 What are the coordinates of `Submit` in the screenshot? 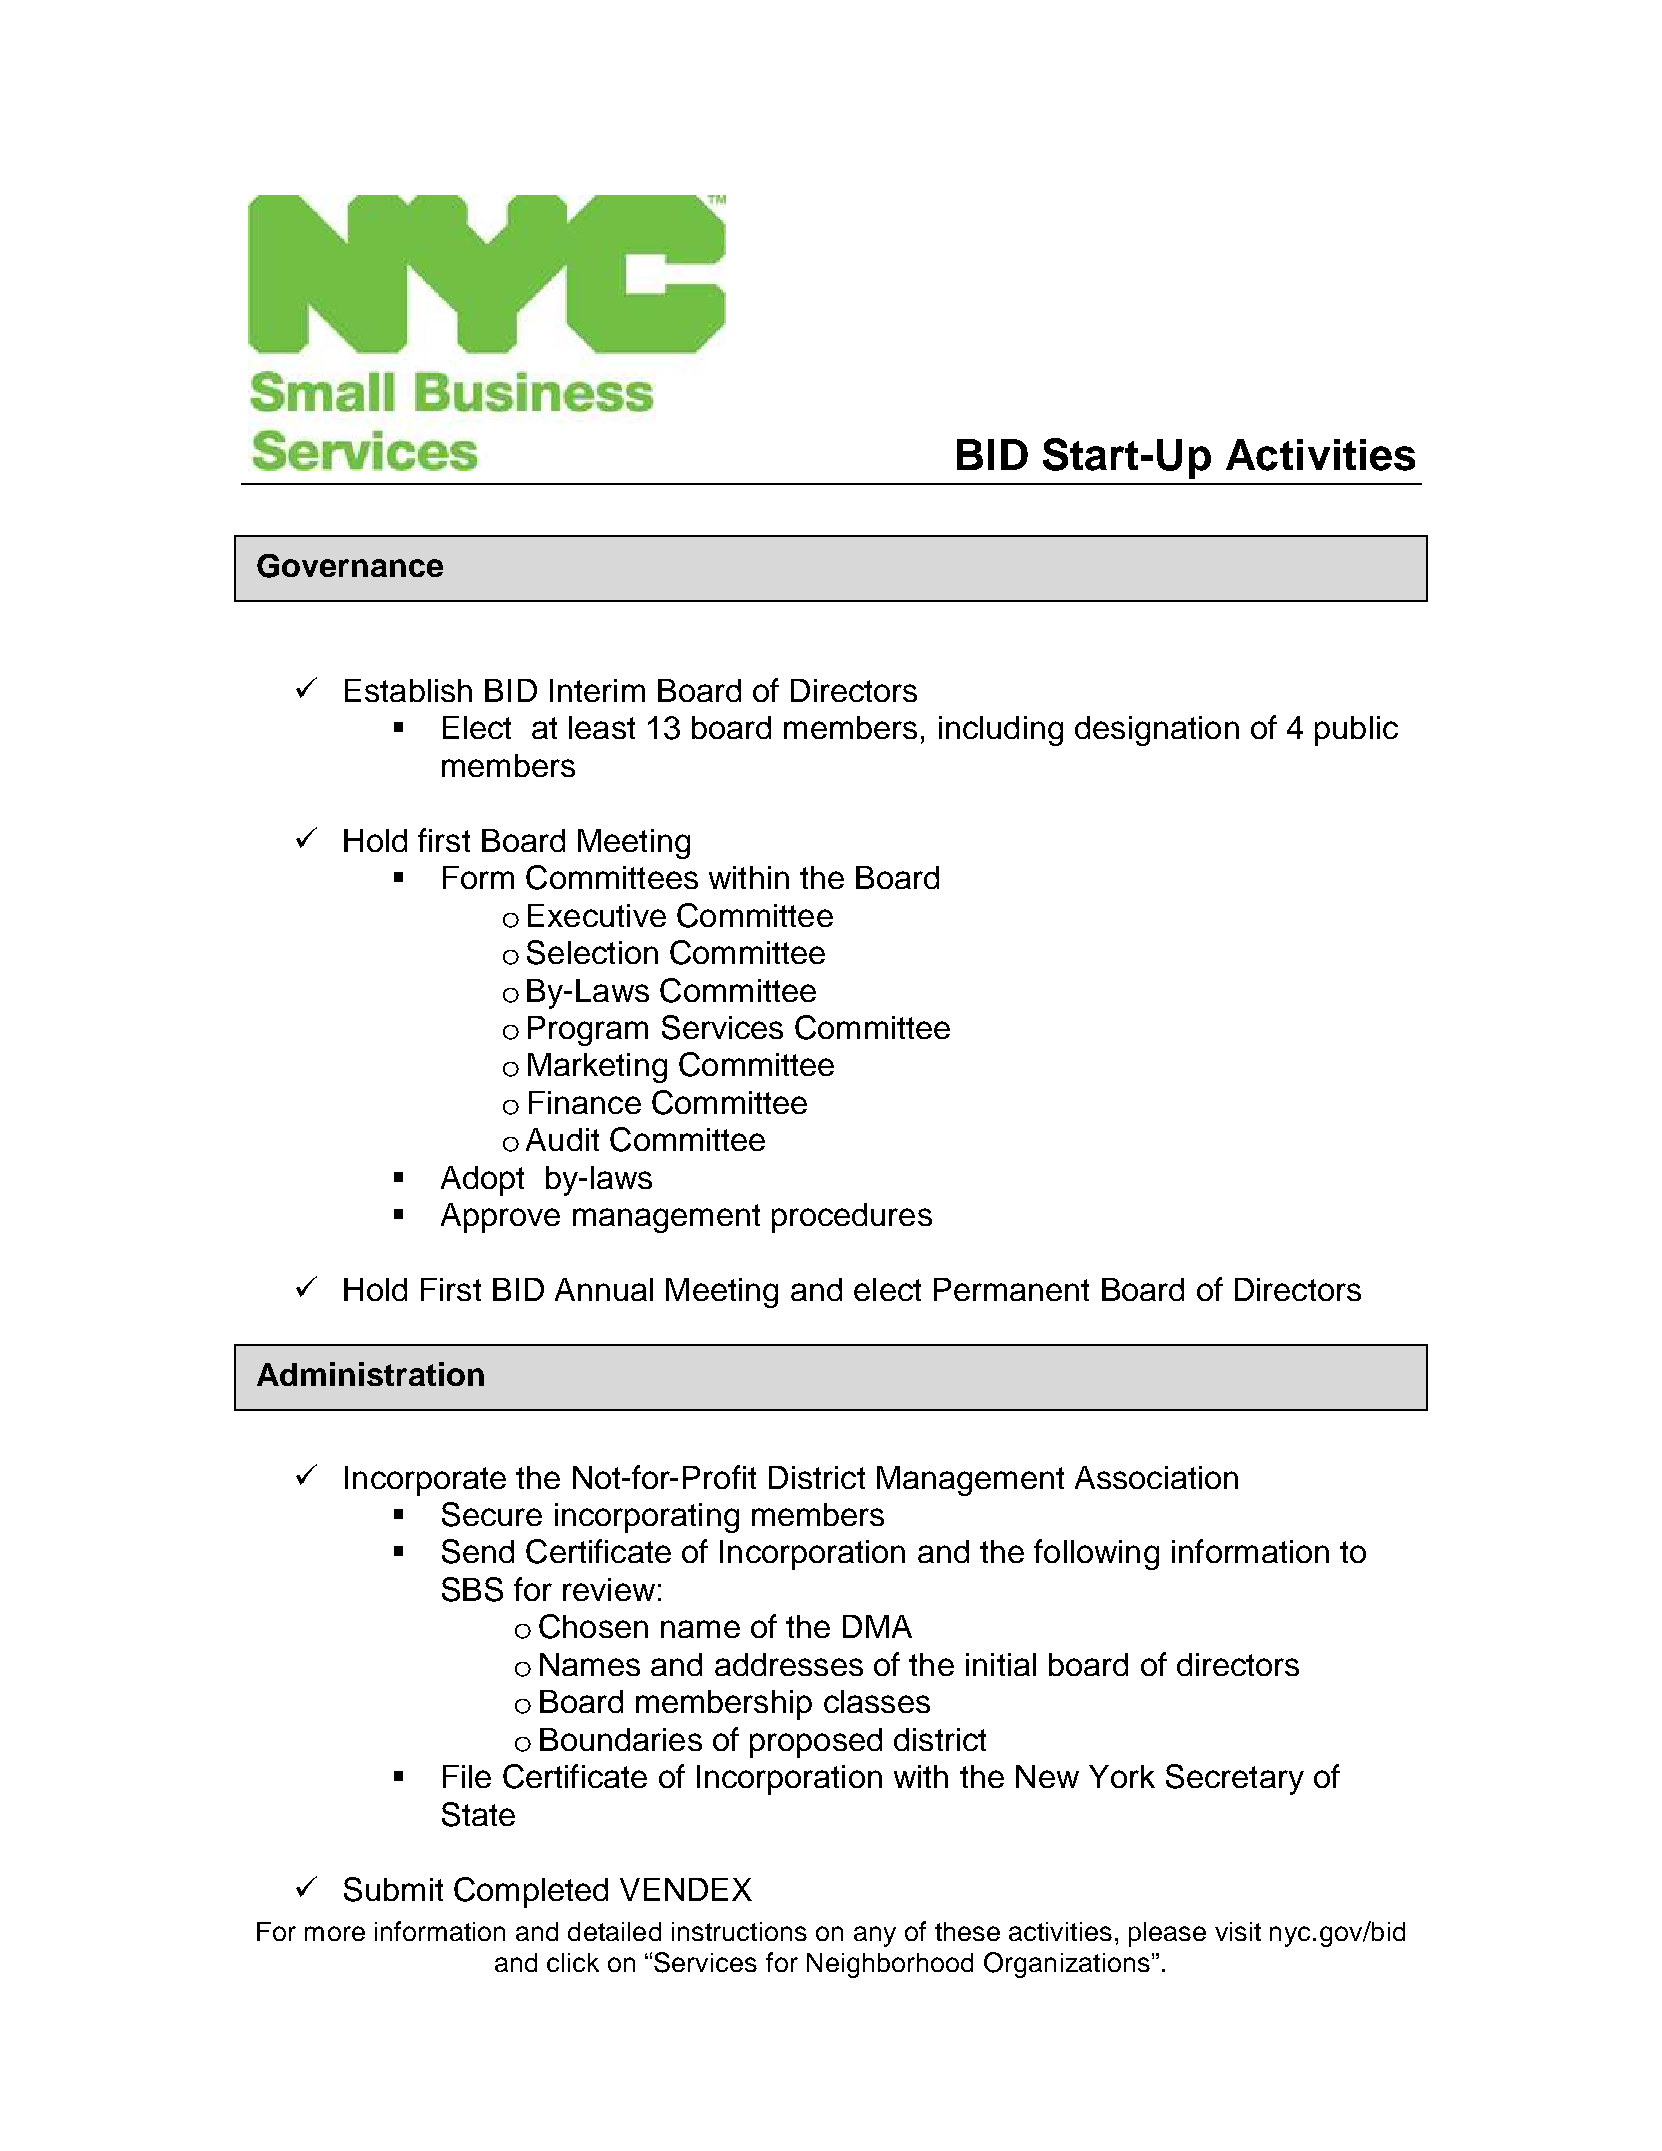 It's located at (393, 1889).
